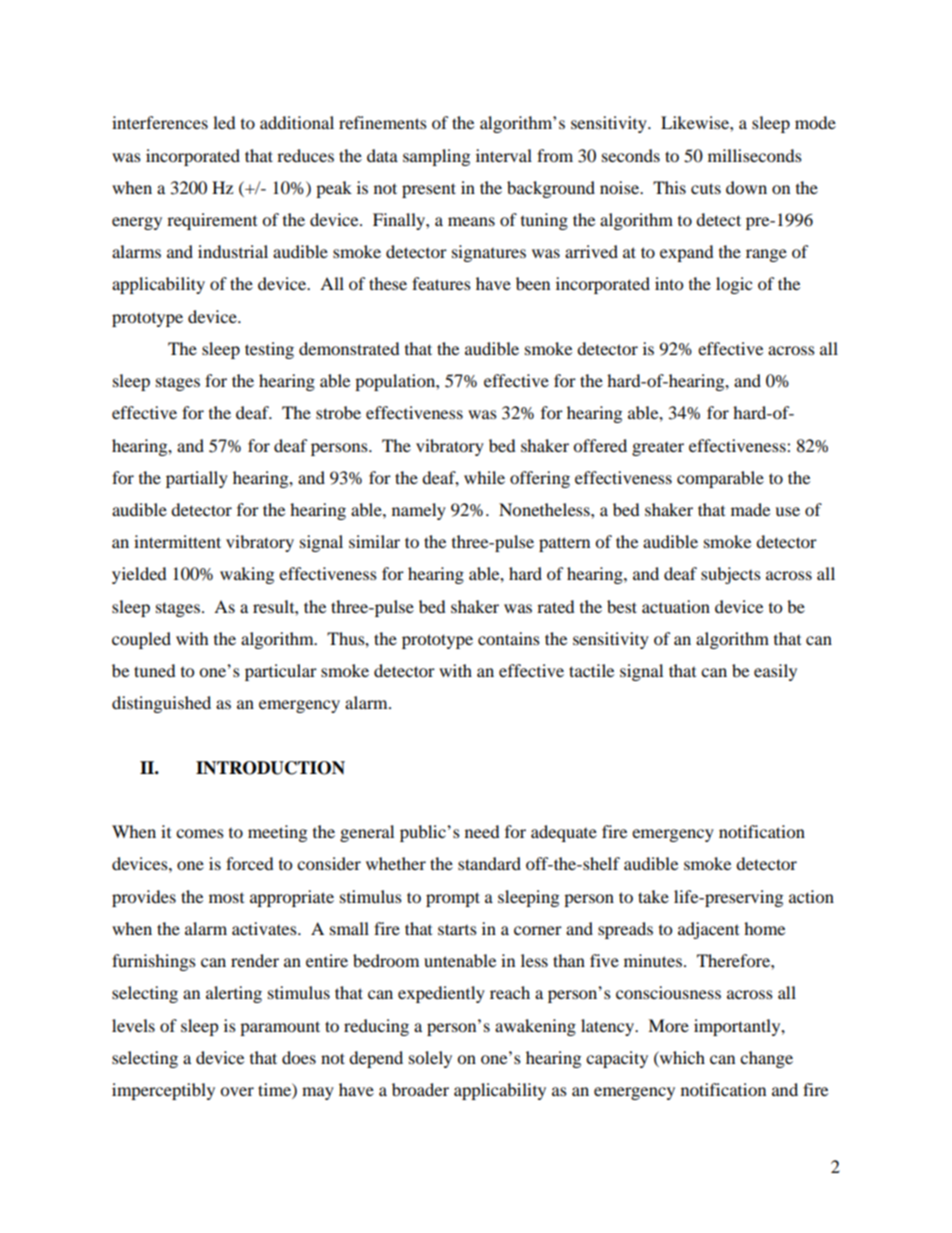 Image resolution: width=952 pixels, height=1233 pixels. I want to click on subjects, so click(731, 575).
